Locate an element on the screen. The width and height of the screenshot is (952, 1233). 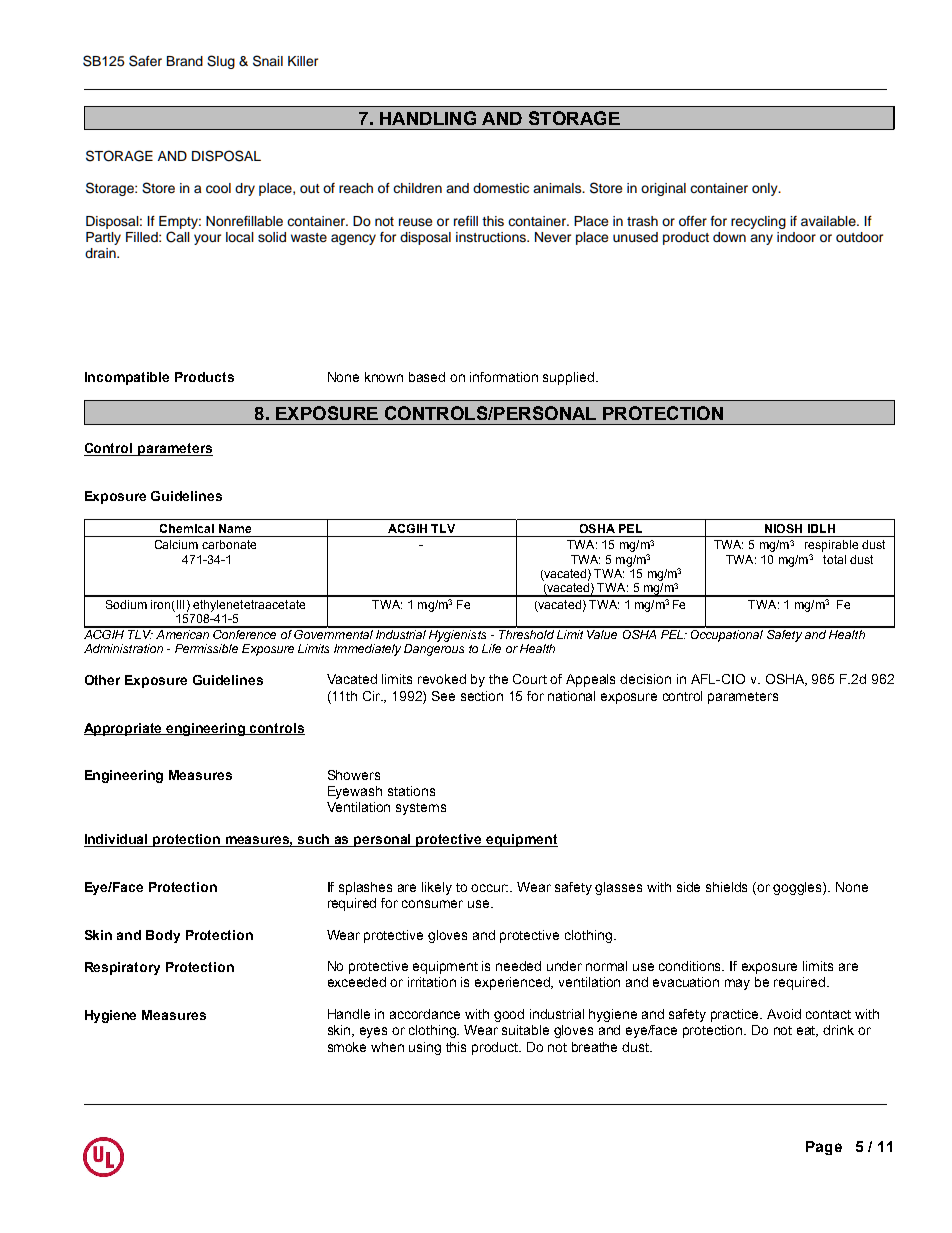
Life is located at coordinates (491, 648).
